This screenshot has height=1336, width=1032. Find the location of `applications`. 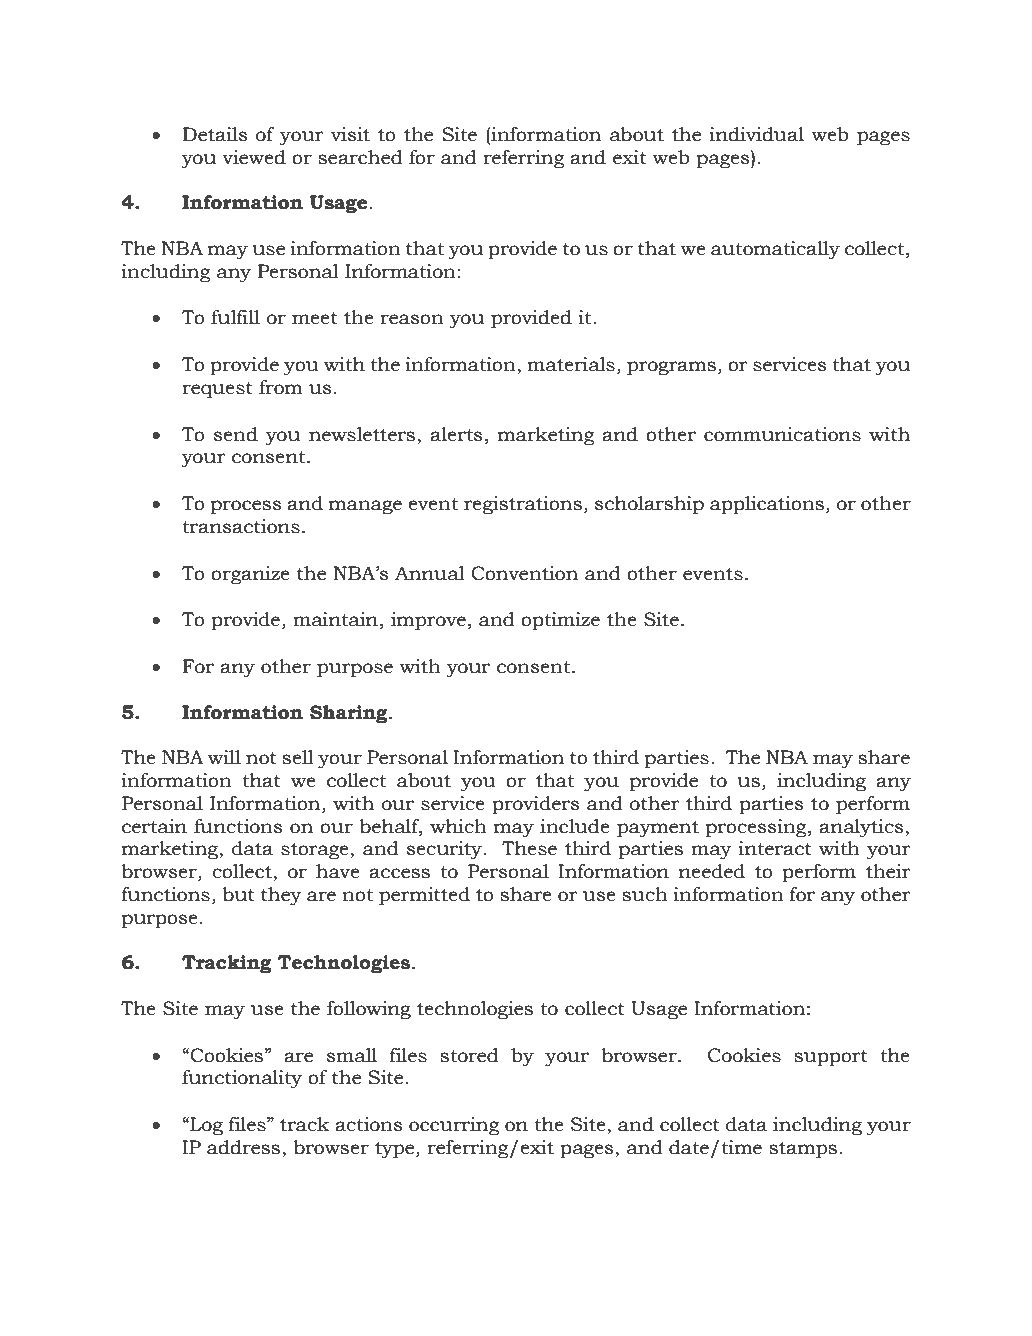

applications is located at coordinates (767, 505).
